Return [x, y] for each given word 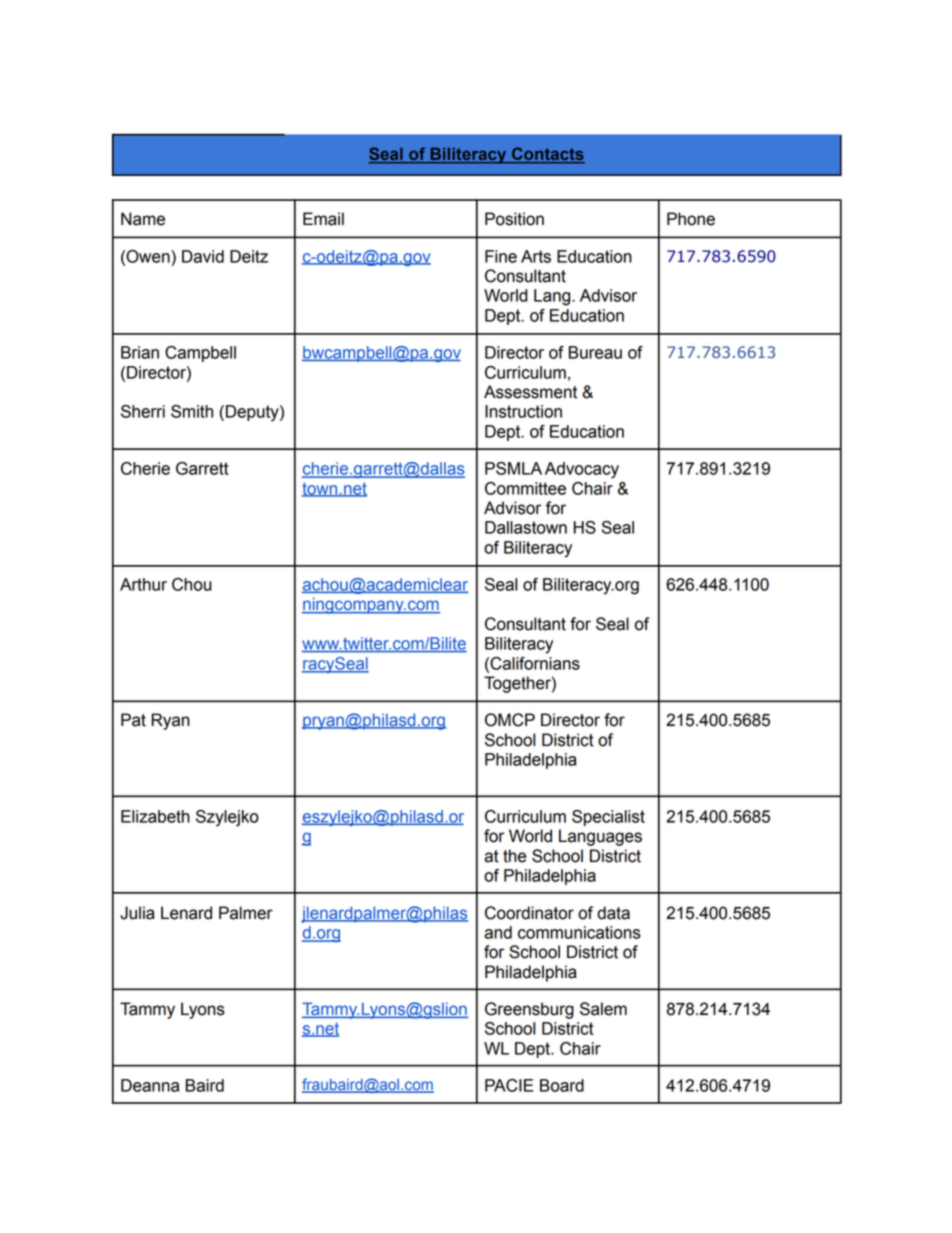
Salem [603, 1009]
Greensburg [529, 1010]
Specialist [608, 818]
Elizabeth [155, 816]
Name [143, 219]
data [613, 913]
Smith [192, 411]
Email [323, 219]
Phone [691, 219]
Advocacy [582, 470]
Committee [525, 488]
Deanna [150, 1085]
